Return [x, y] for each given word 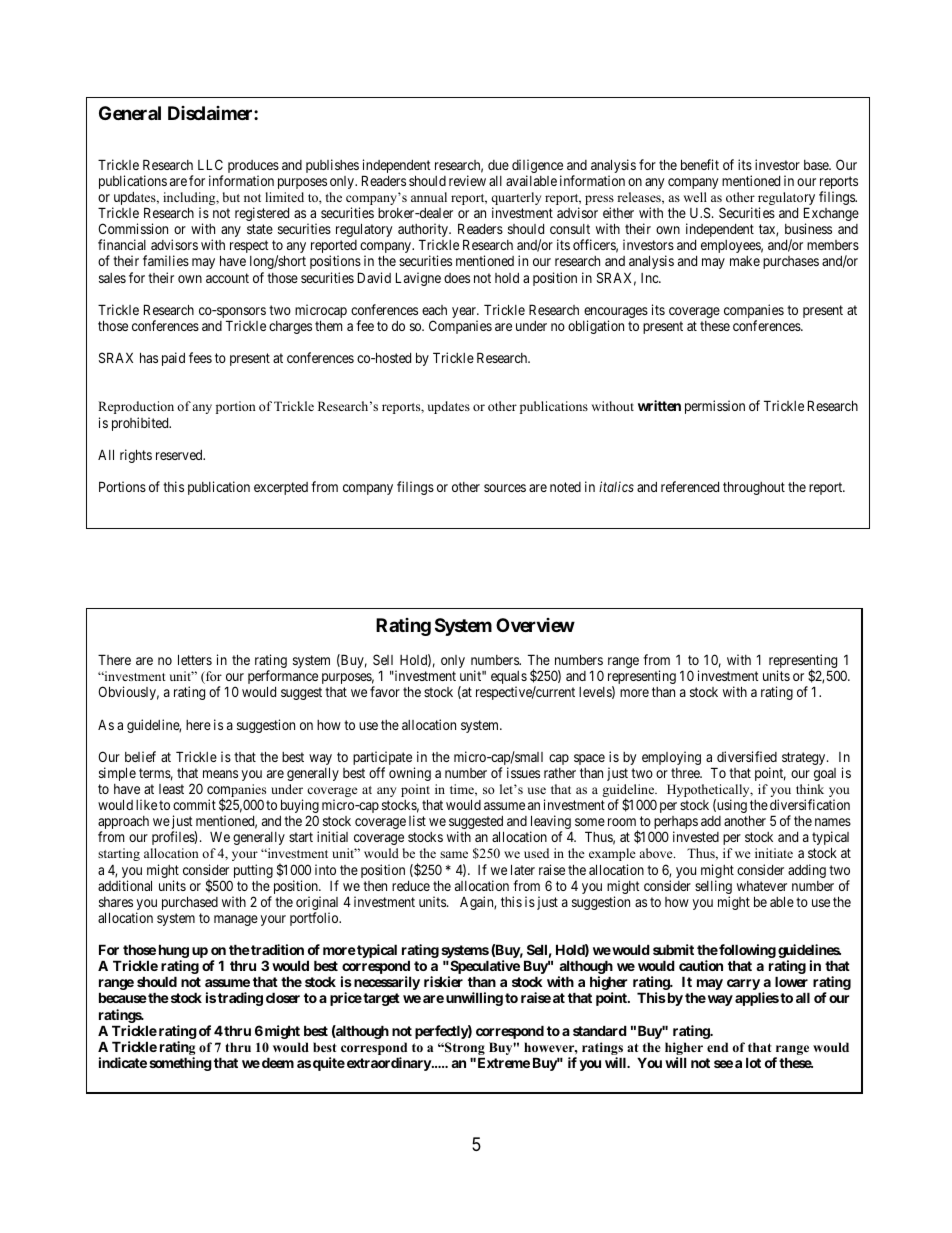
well [695, 197]
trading [240, 999]
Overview [535, 625]
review [467, 180]
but [231, 197]
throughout [754, 488]
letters [195, 659]
